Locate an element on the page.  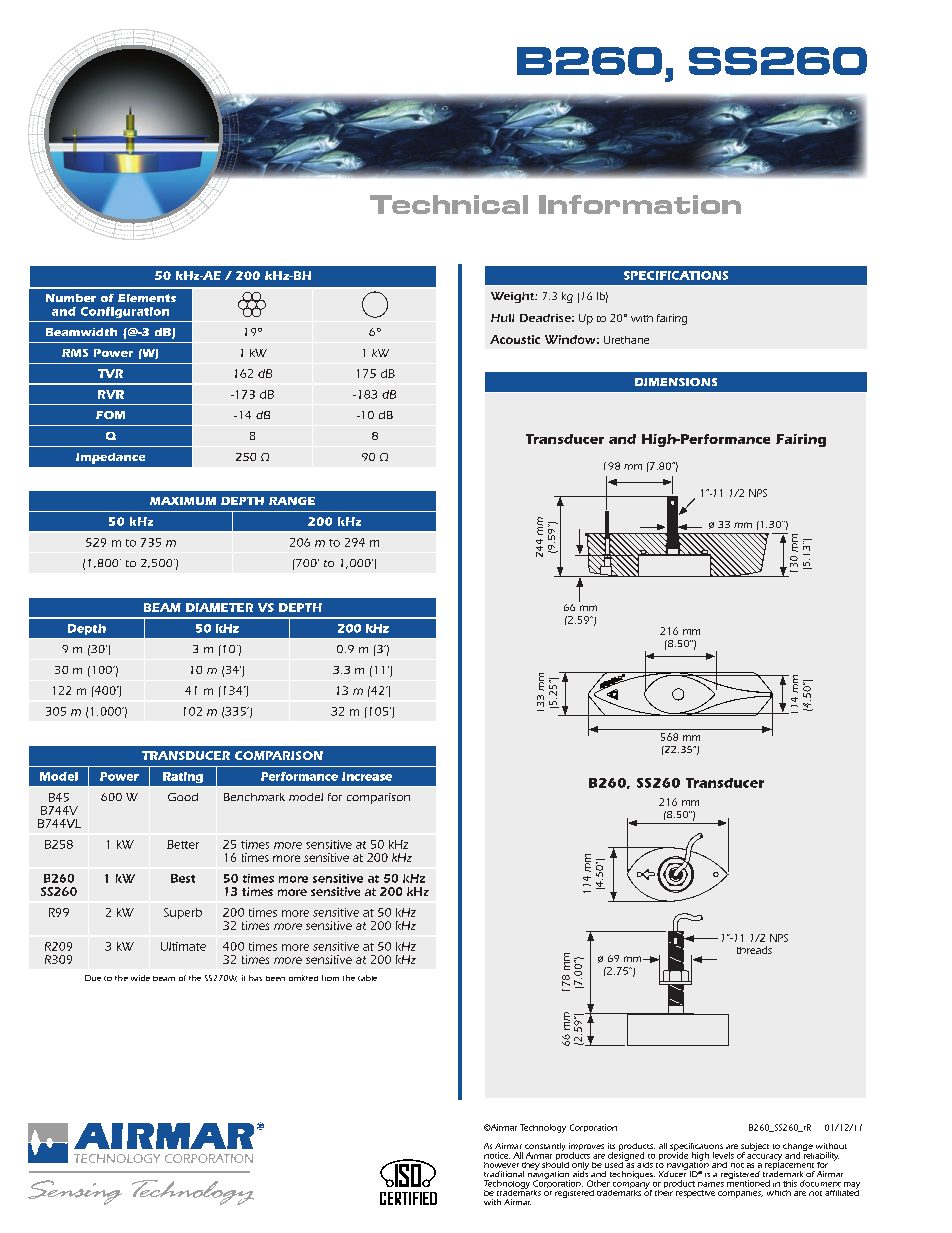
RANGE is located at coordinates (292, 501).
